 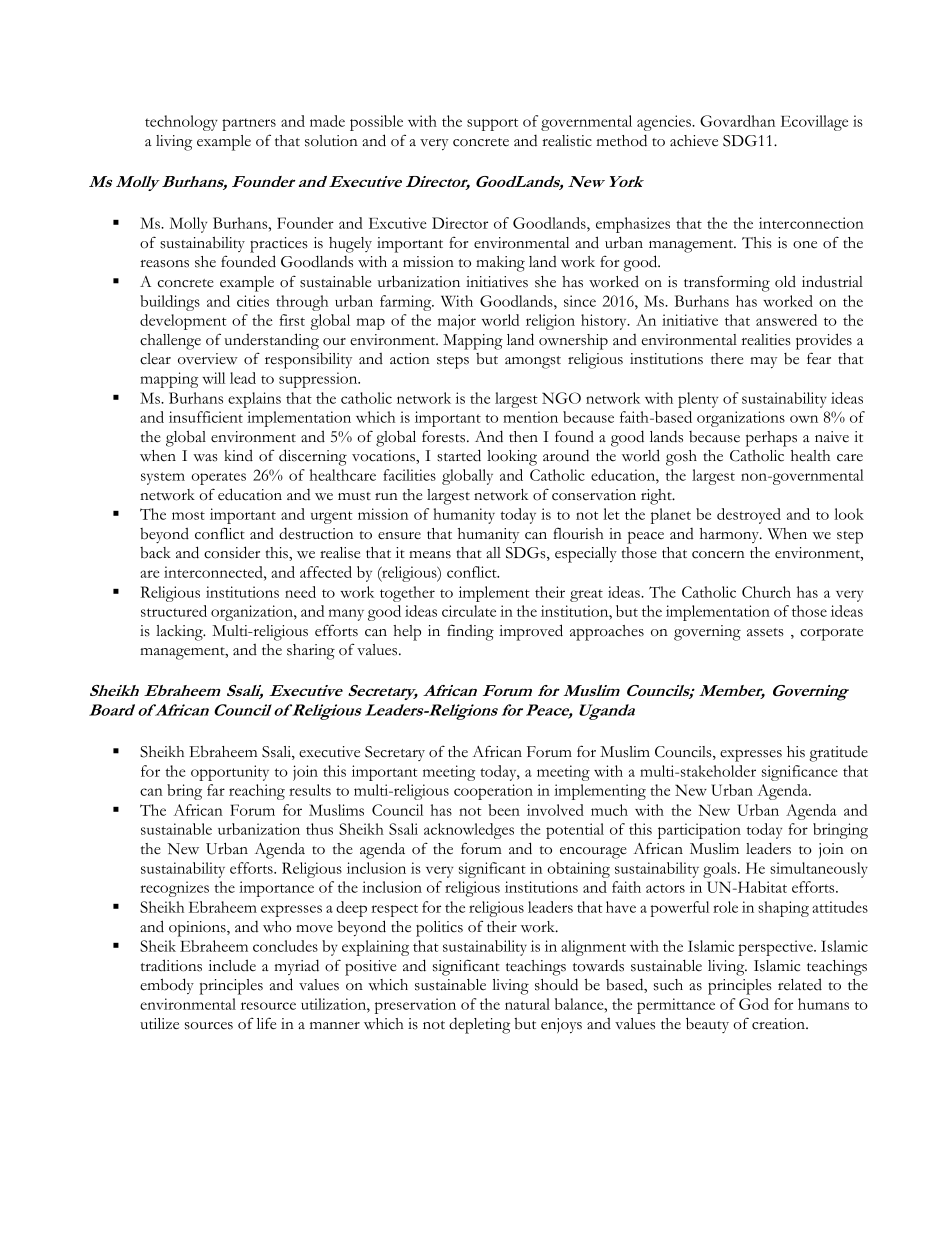 What do you see at coordinates (268, 1006) in the page?
I see `resource` at bounding box center [268, 1006].
